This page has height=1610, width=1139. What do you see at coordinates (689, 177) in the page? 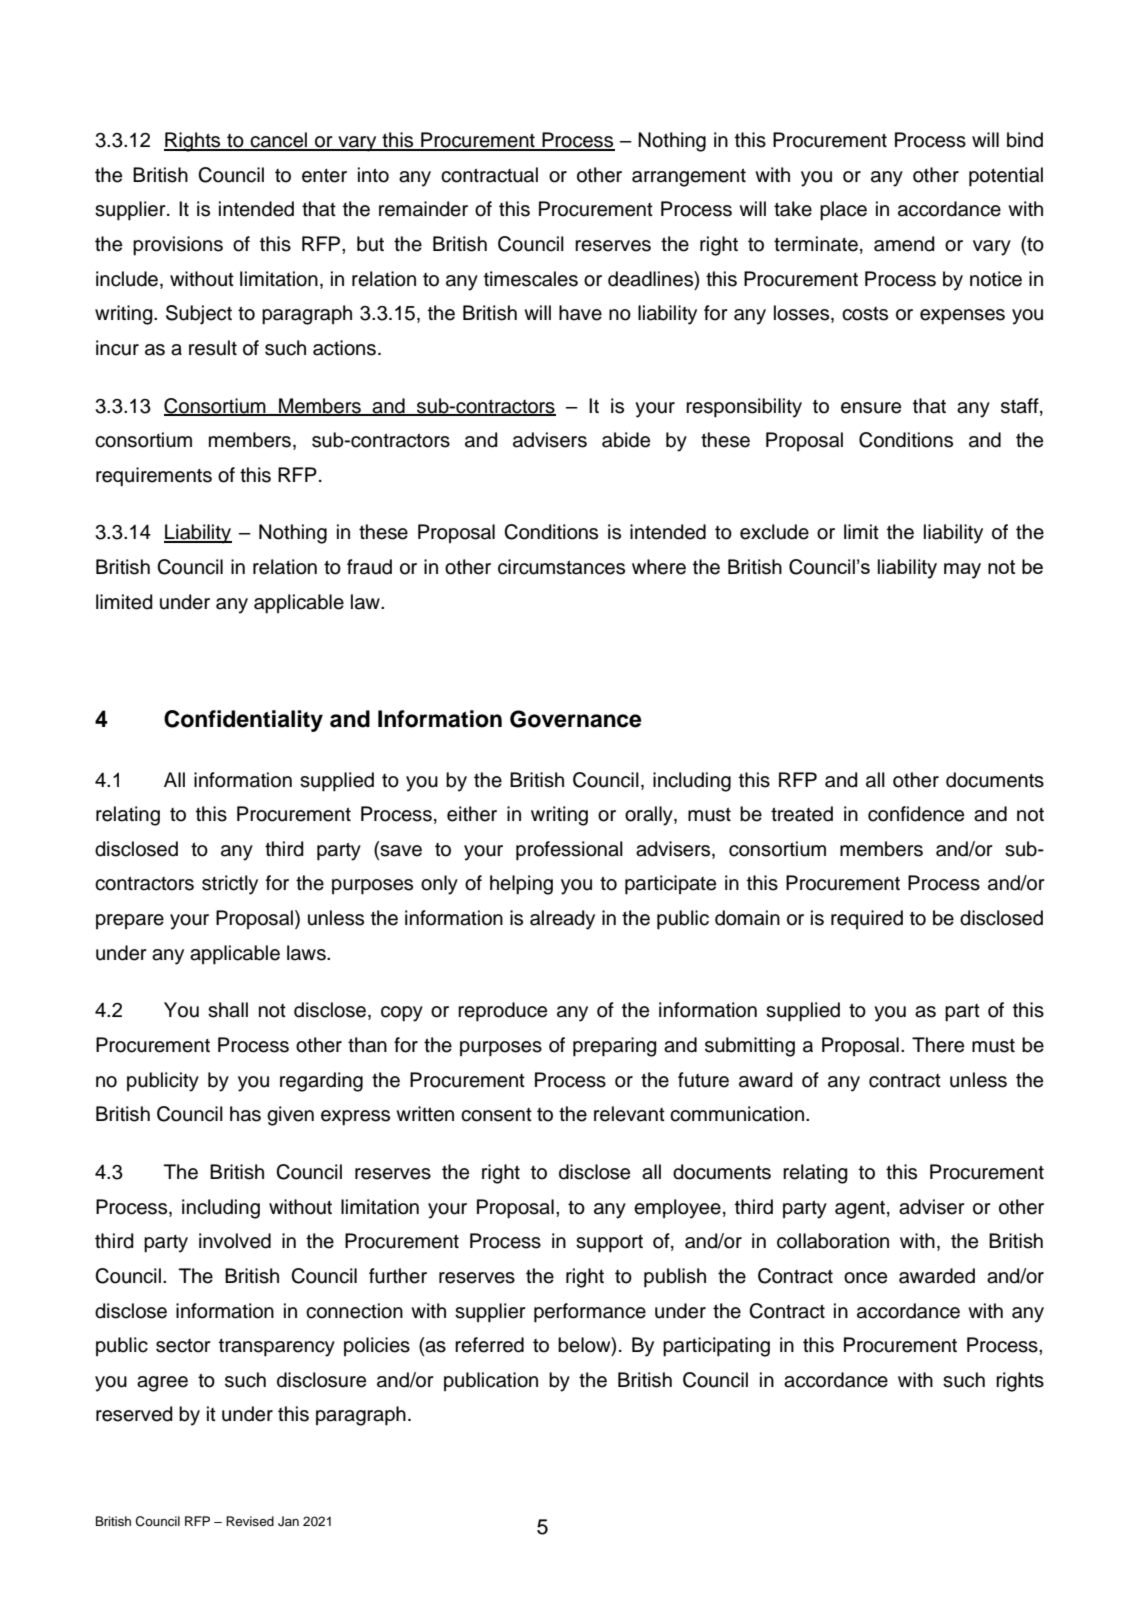
I see `arrangement` at bounding box center [689, 177].
